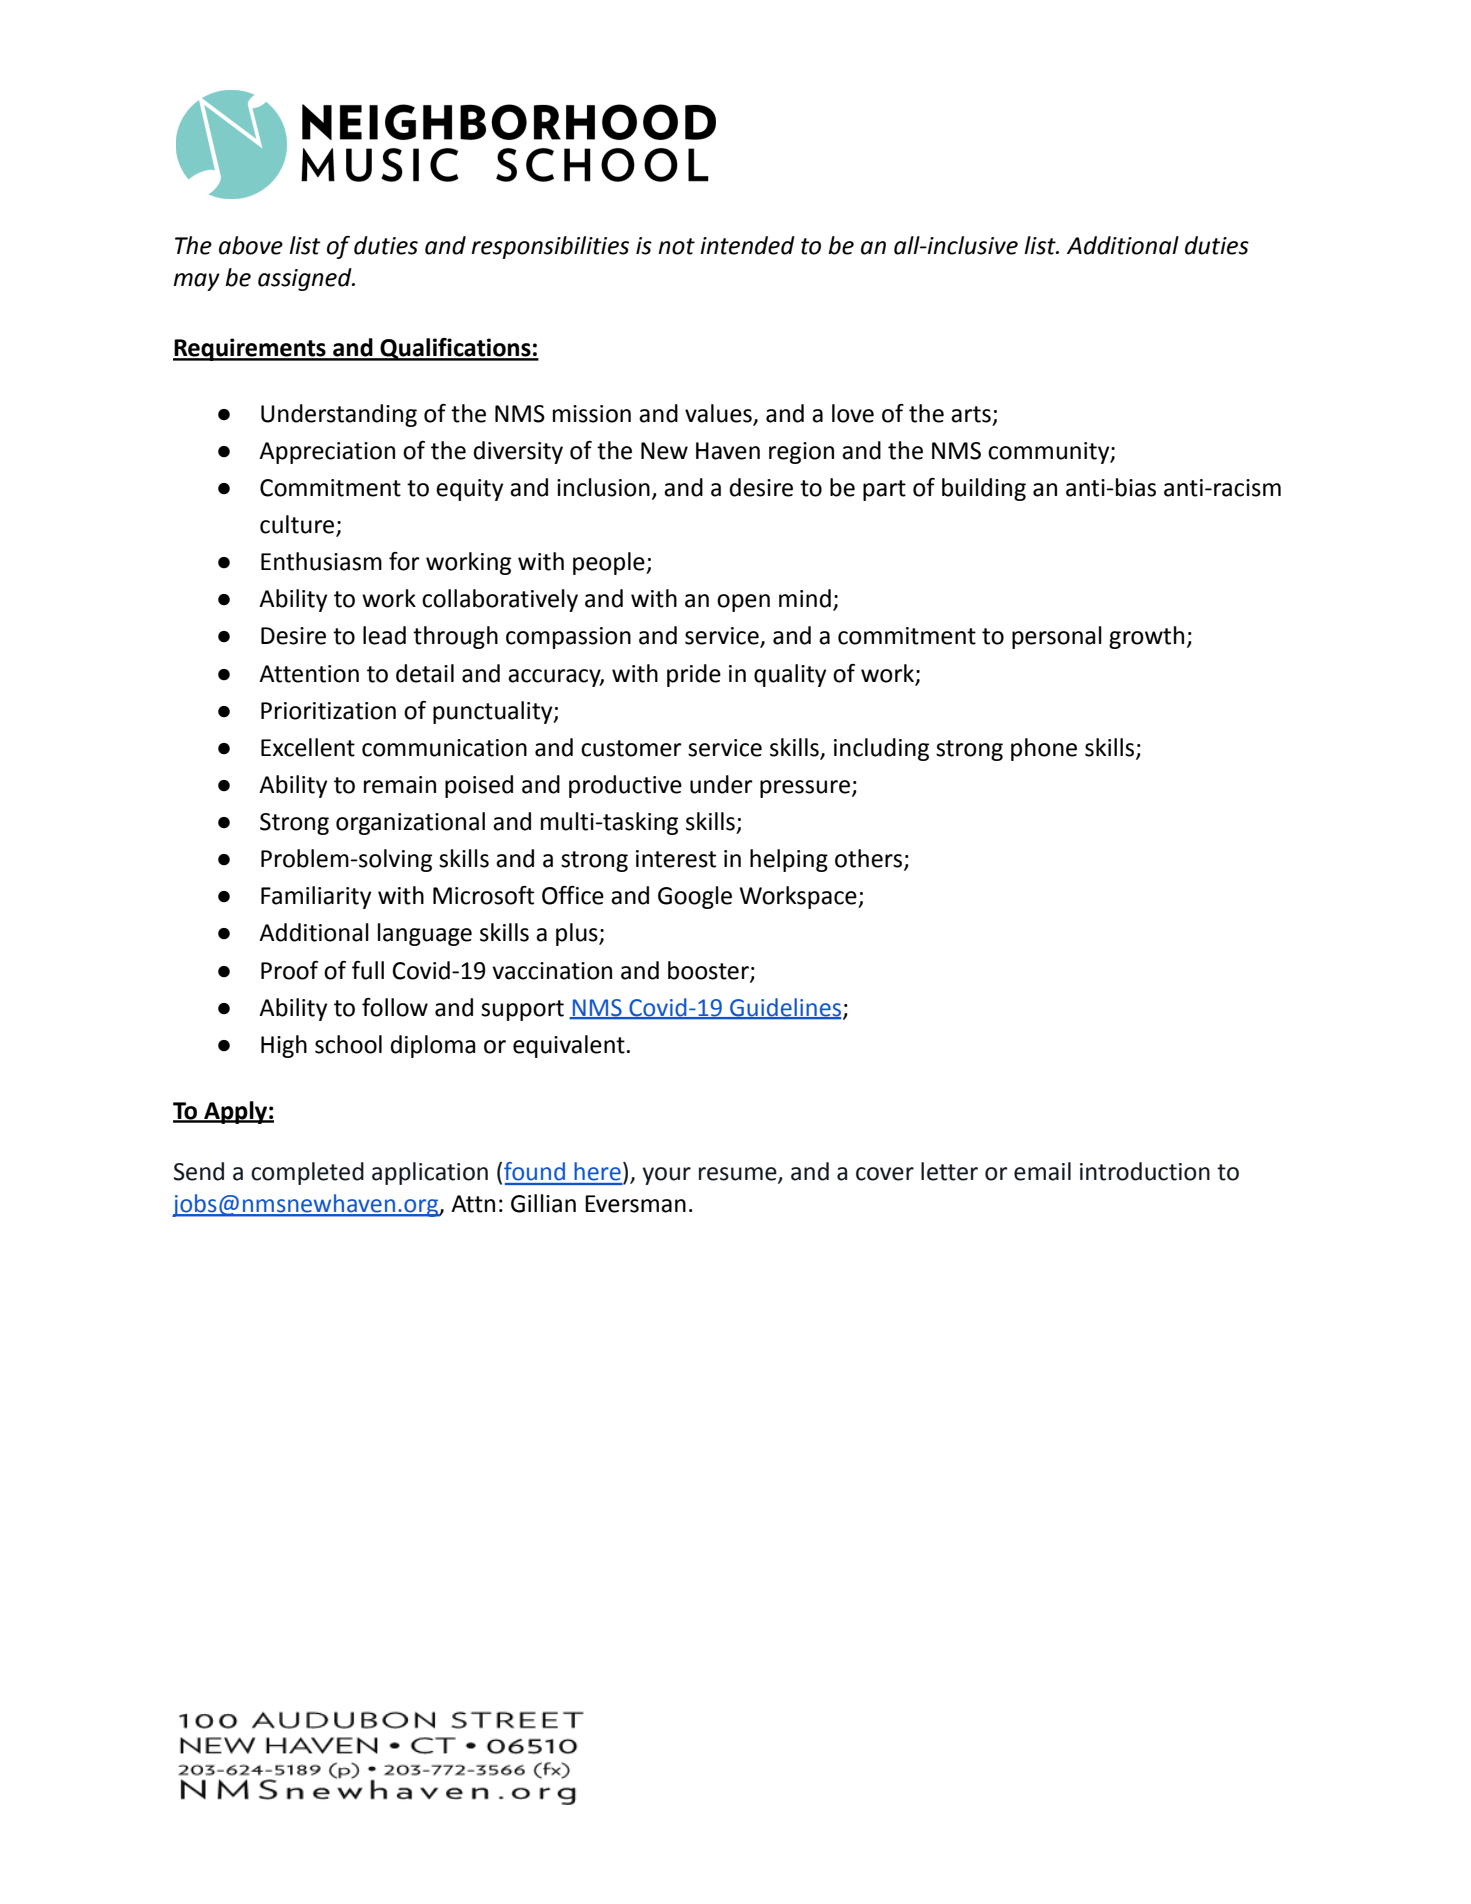 This screenshot has width=1471, height=1904. Describe the element at coordinates (1042, 1171) in the screenshot. I see `email` at that location.
